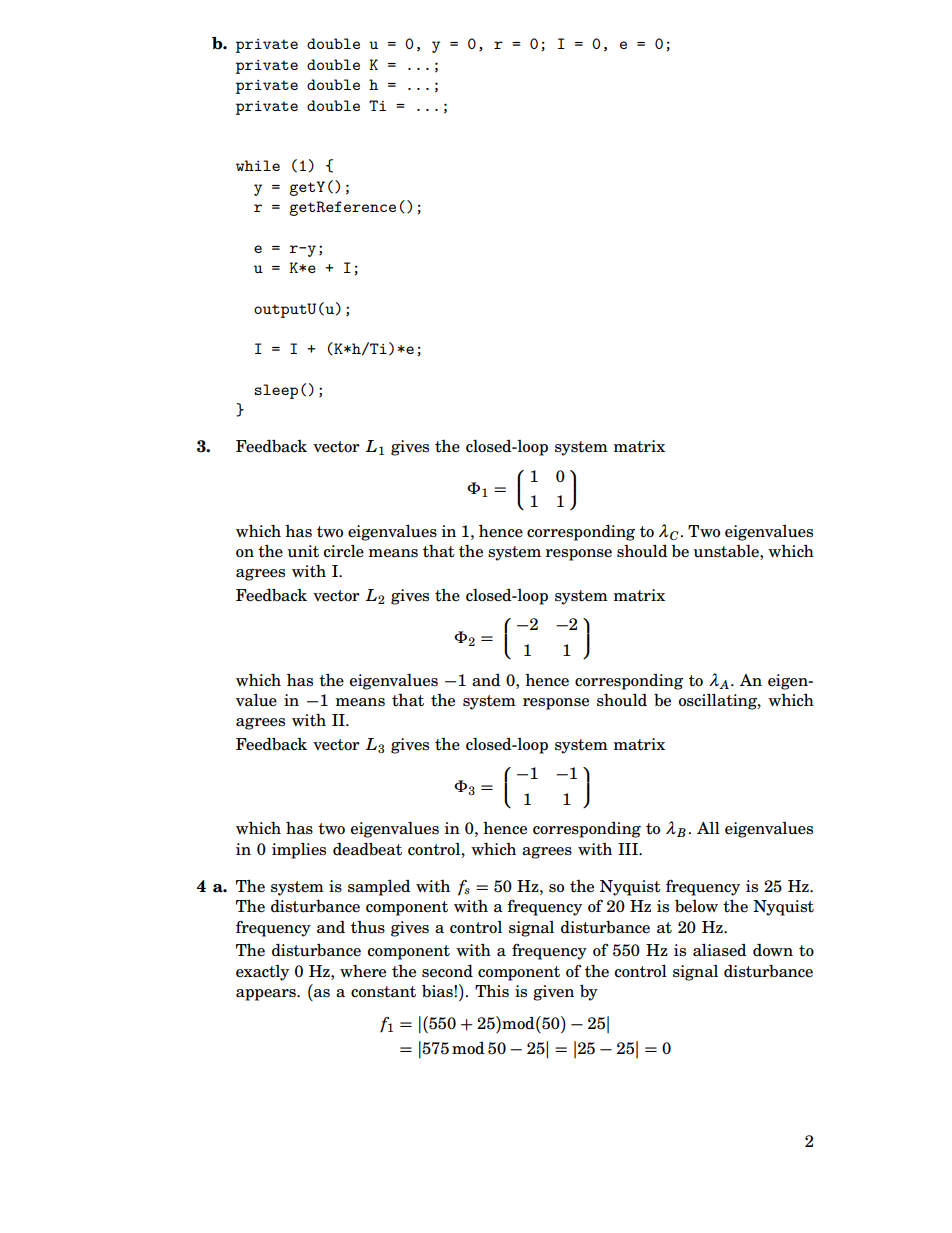  What do you see at coordinates (258, 165) in the image?
I see `while` at bounding box center [258, 165].
